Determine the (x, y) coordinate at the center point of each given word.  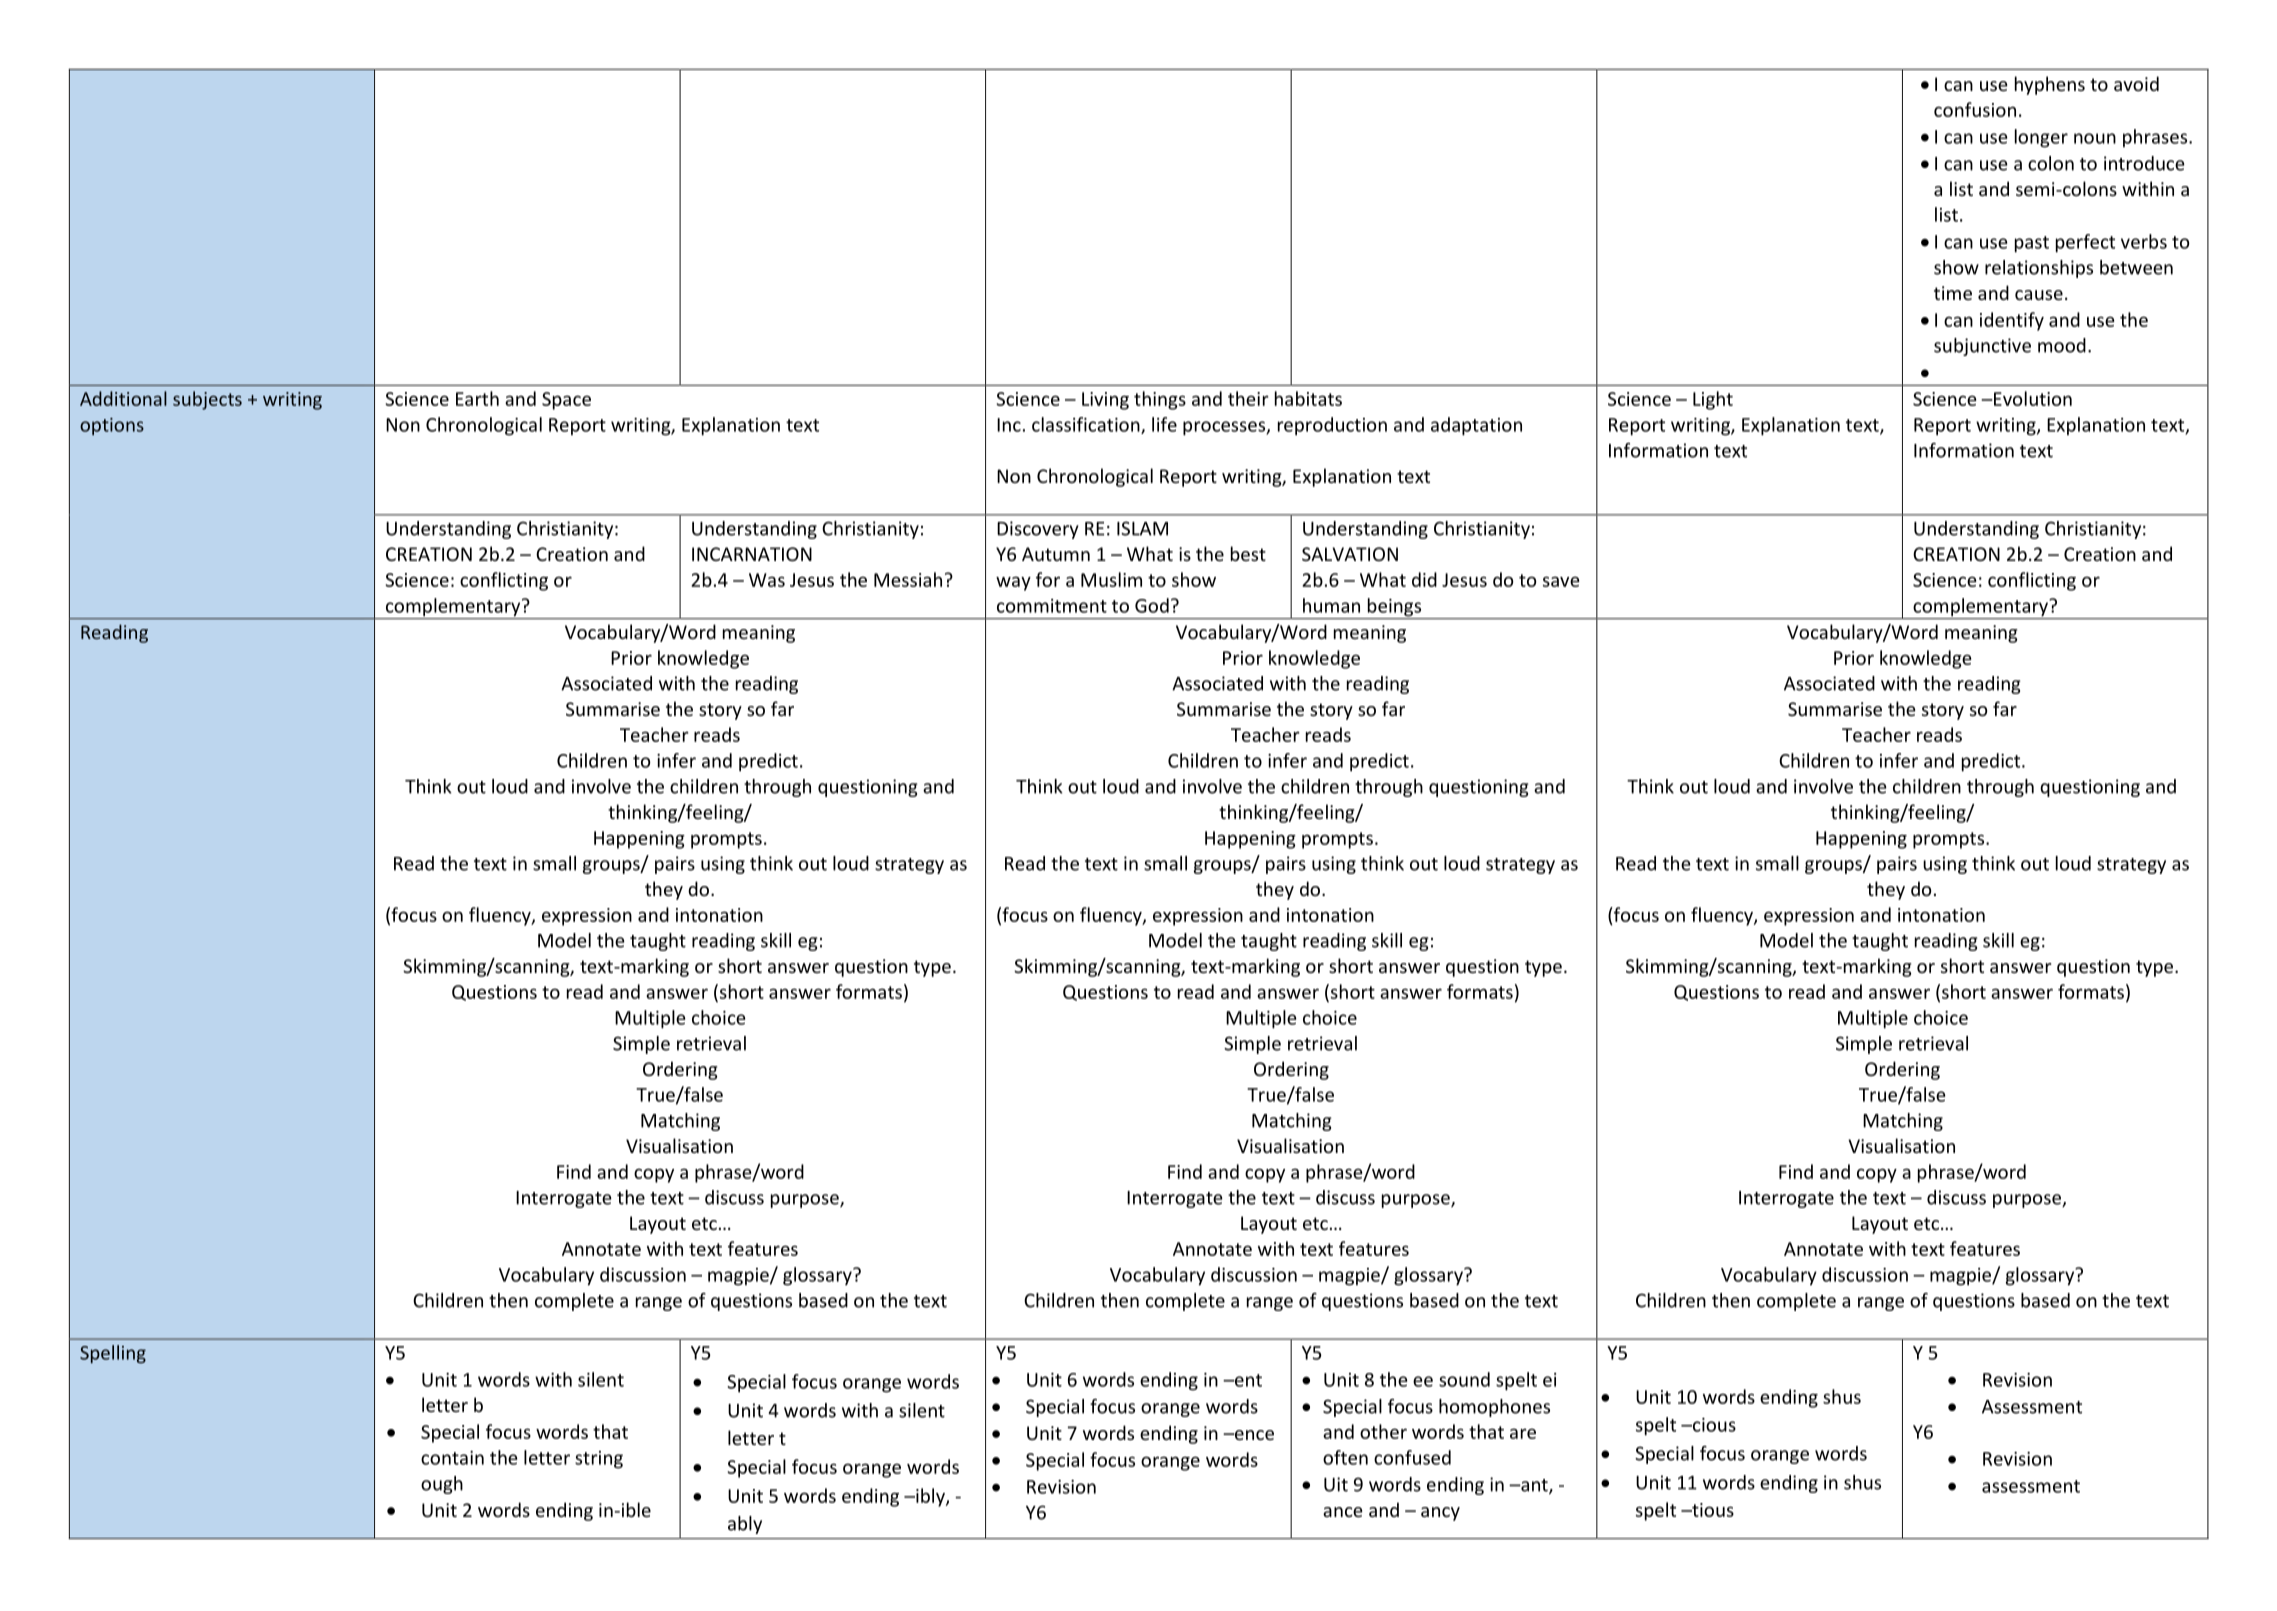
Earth (477, 398)
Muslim (1111, 579)
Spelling (113, 1354)
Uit (1336, 1484)
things (1160, 400)
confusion (1975, 109)
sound (1464, 1379)
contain (452, 1458)
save (1561, 581)
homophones (1494, 1408)
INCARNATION (752, 554)
